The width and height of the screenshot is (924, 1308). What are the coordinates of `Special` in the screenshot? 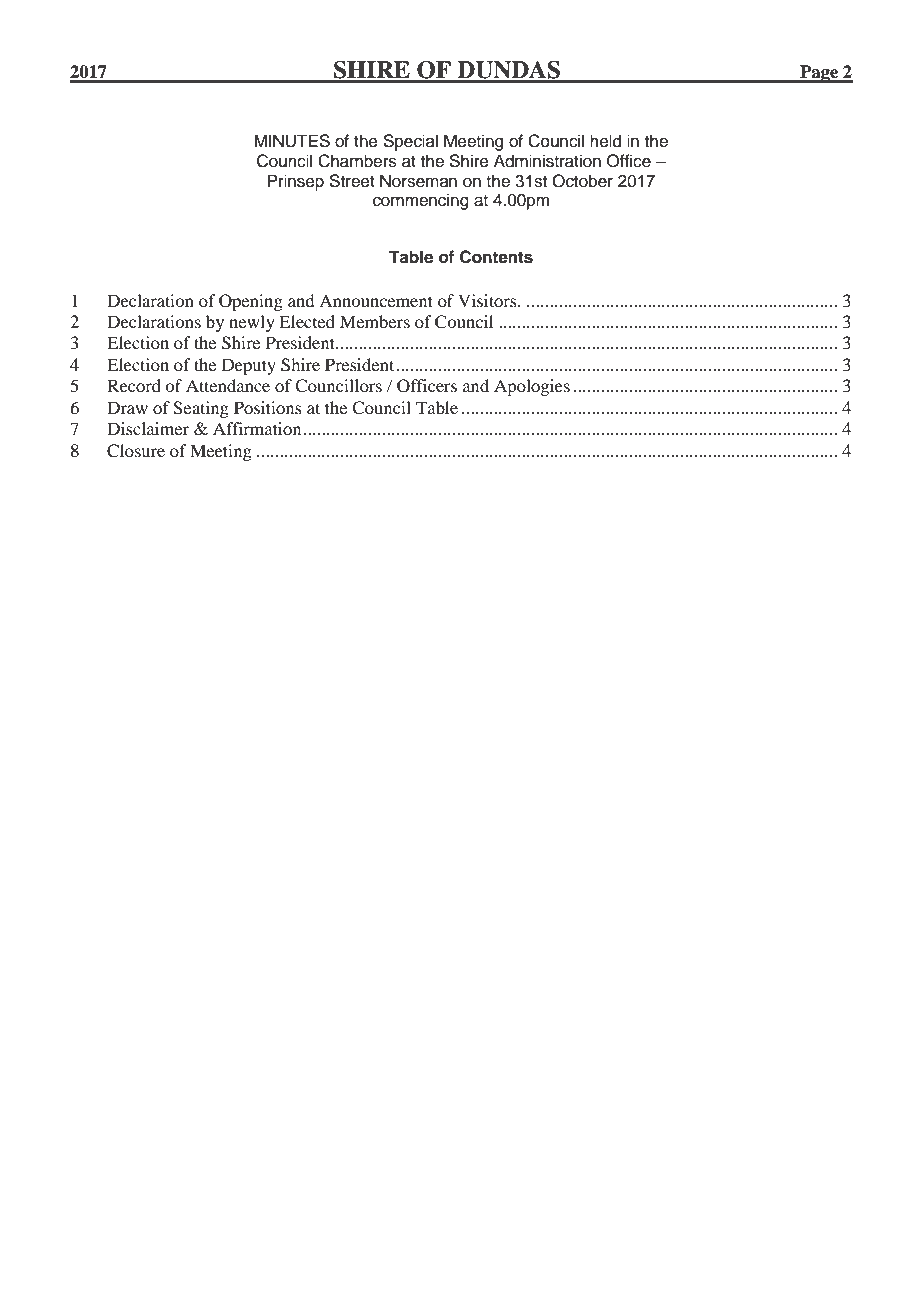 It's located at (411, 142).
